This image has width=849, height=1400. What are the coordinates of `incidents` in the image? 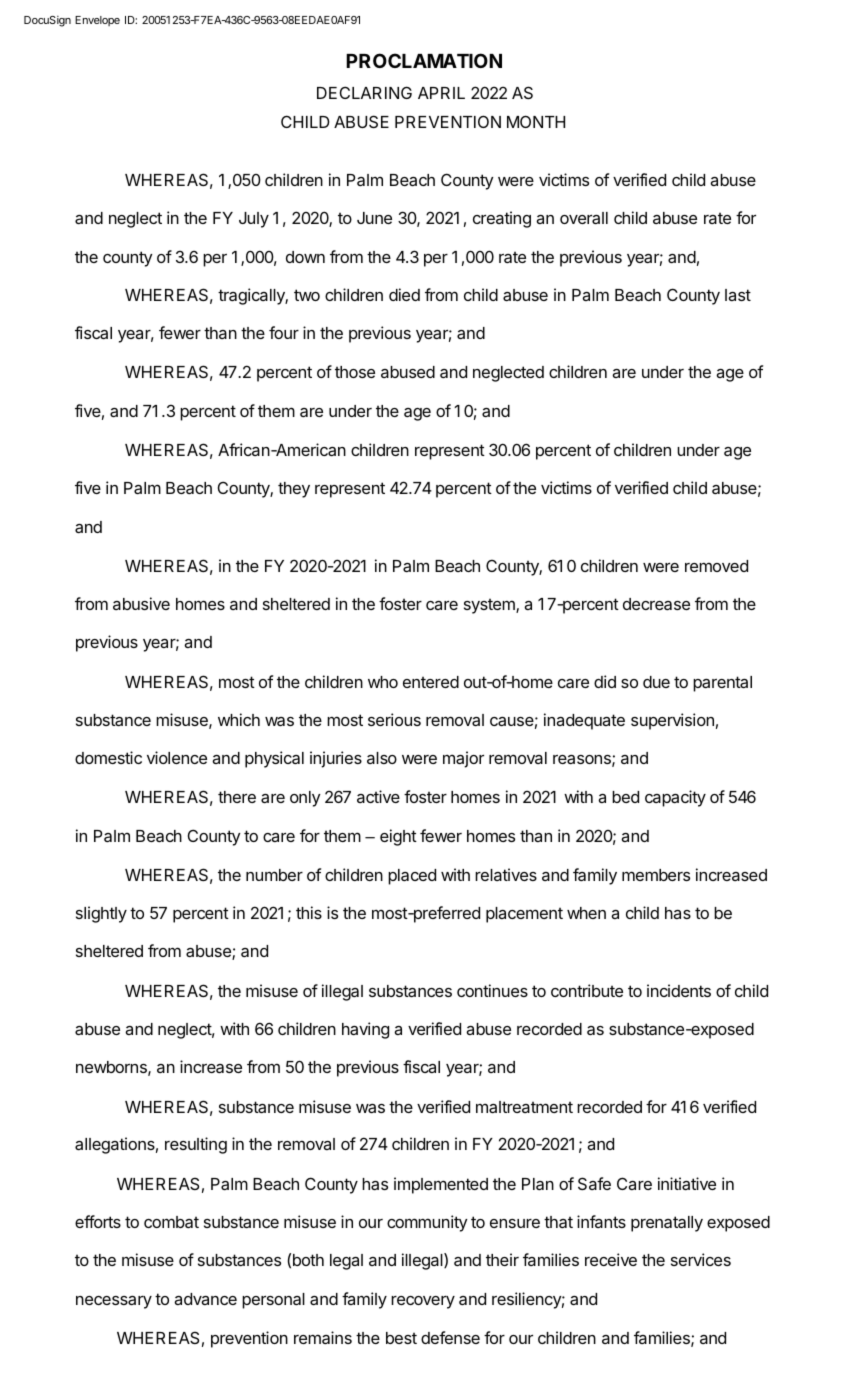 It's located at (679, 990).
